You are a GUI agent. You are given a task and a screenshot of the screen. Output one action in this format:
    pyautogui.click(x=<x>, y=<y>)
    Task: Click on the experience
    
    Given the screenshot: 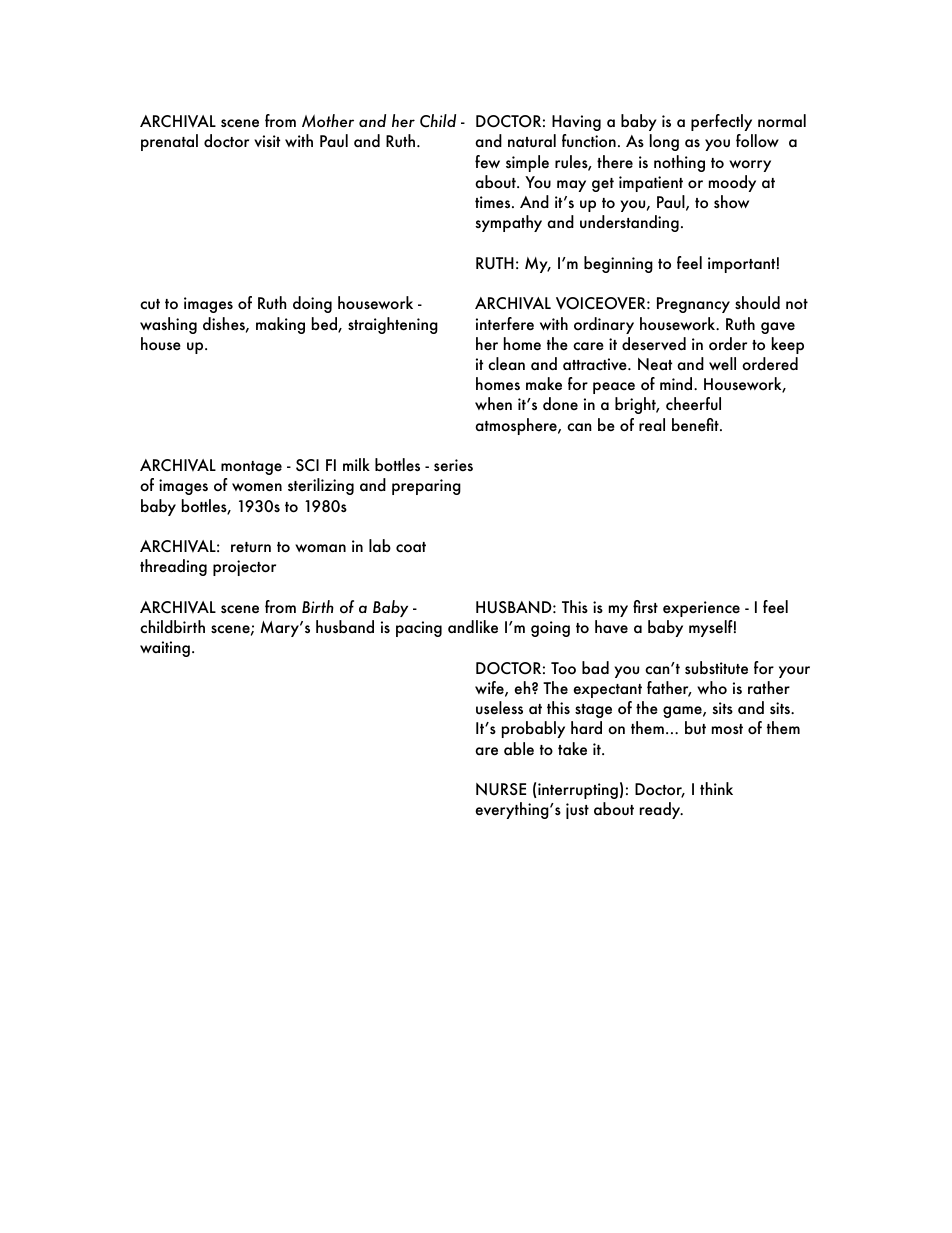 What is the action you would take?
    pyautogui.click(x=701, y=609)
